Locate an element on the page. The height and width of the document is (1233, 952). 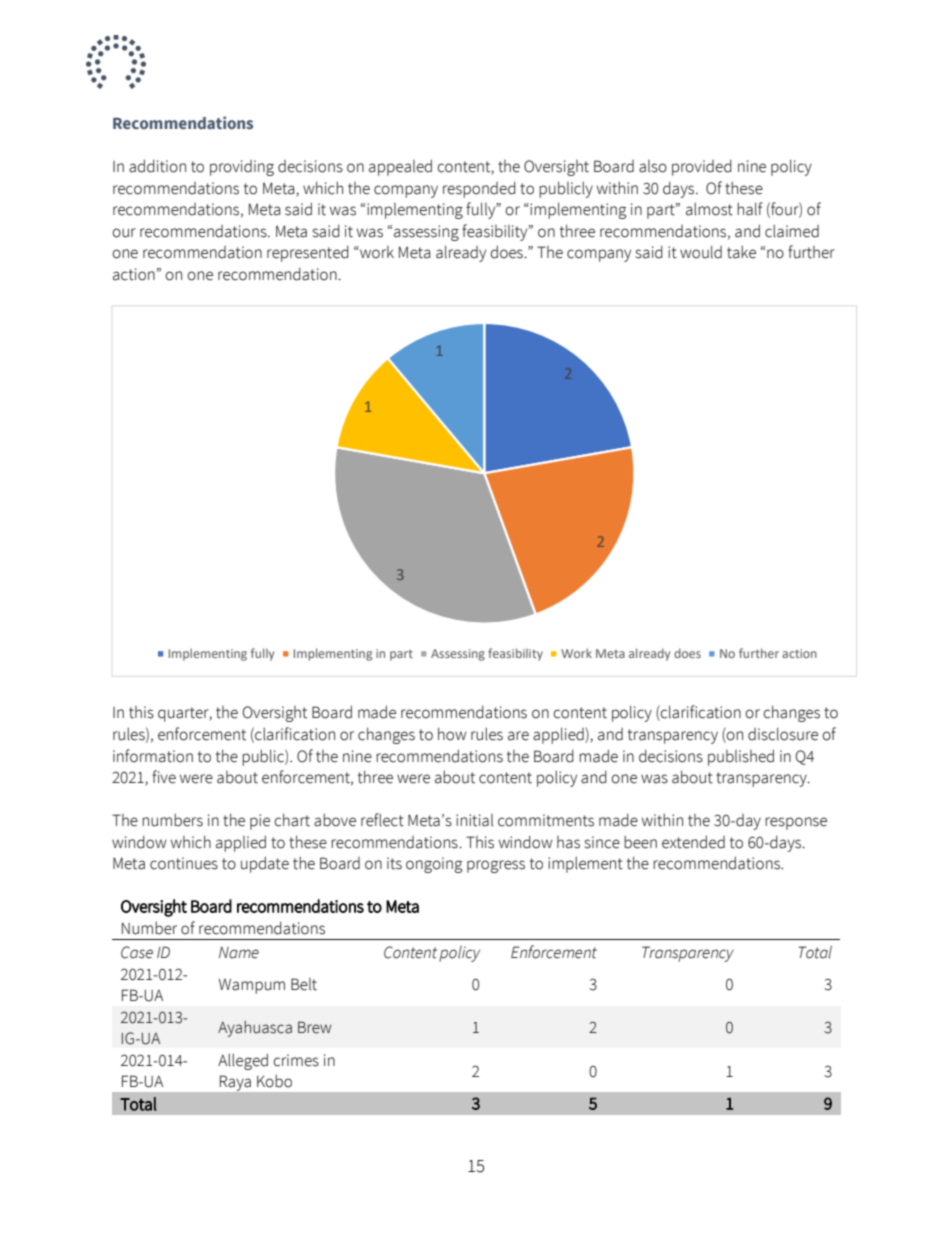
extended is located at coordinates (693, 842).
